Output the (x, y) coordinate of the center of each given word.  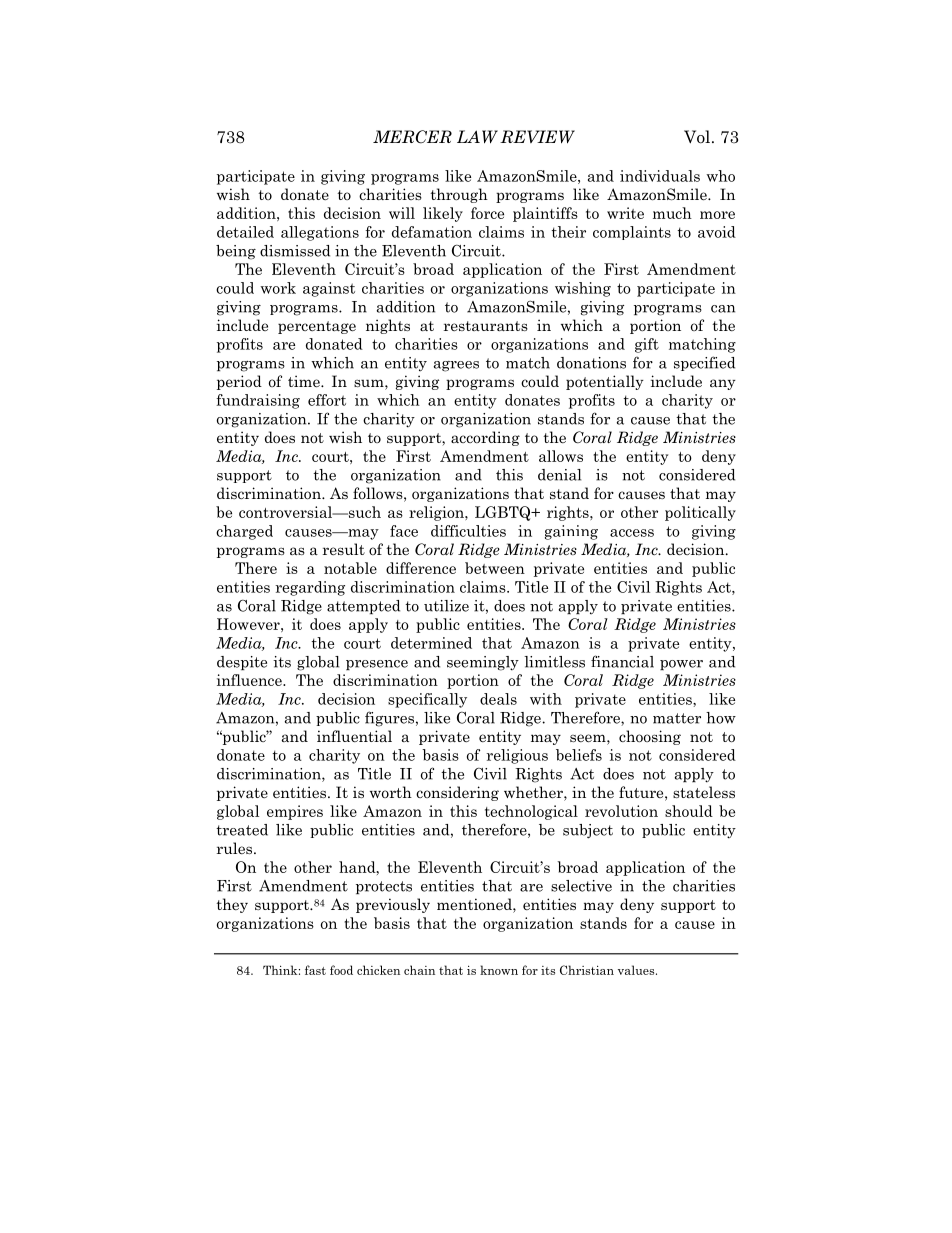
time (305, 381)
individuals (660, 176)
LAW (477, 137)
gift (647, 345)
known (499, 970)
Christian (587, 970)
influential (354, 736)
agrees (456, 366)
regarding (310, 588)
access (632, 533)
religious (517, 756)
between (495, 568)
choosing (650, 737)
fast (315, 970)
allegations (320, 233)
